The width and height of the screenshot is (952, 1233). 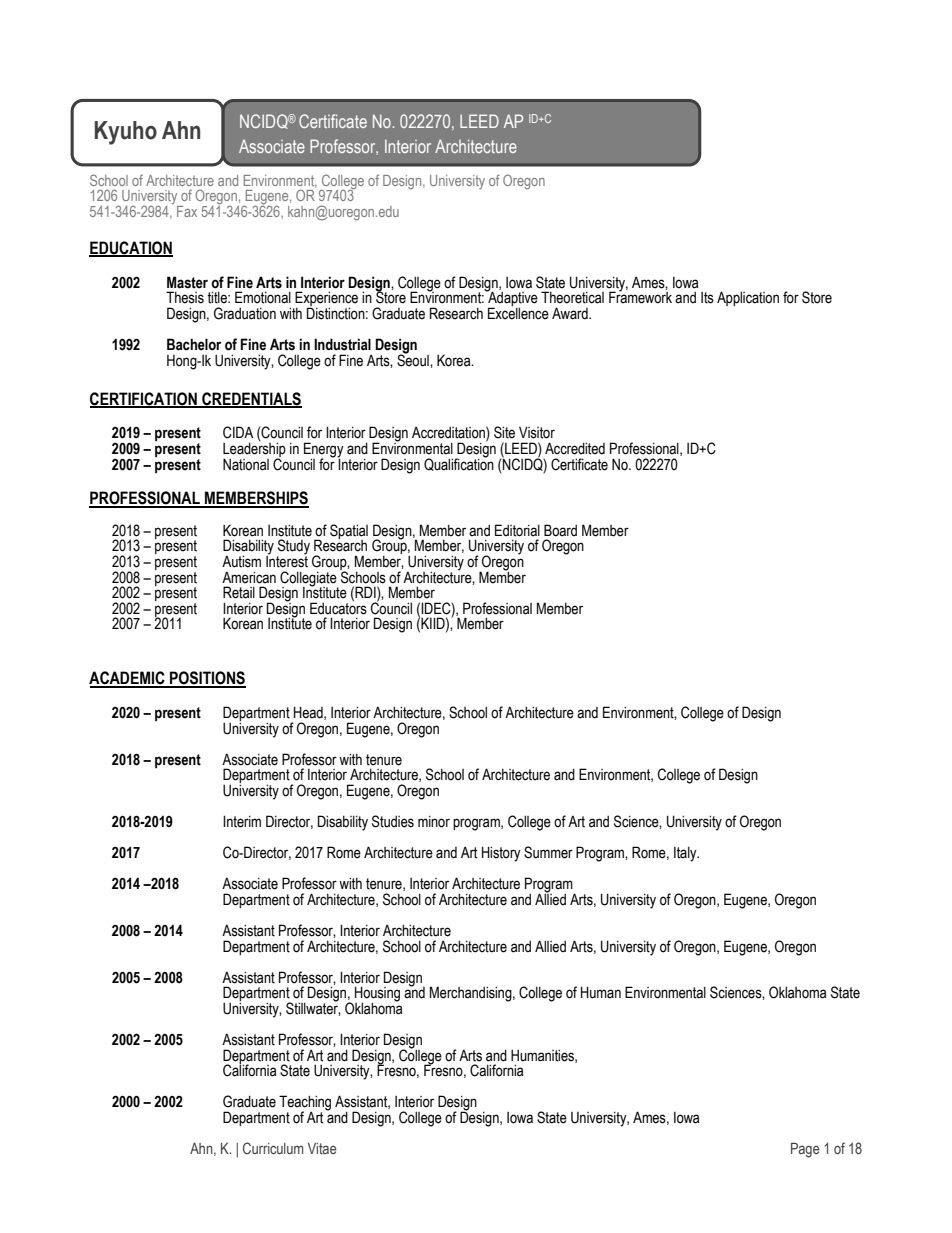 I want to click on Fax, so click(x=187, y=211).
